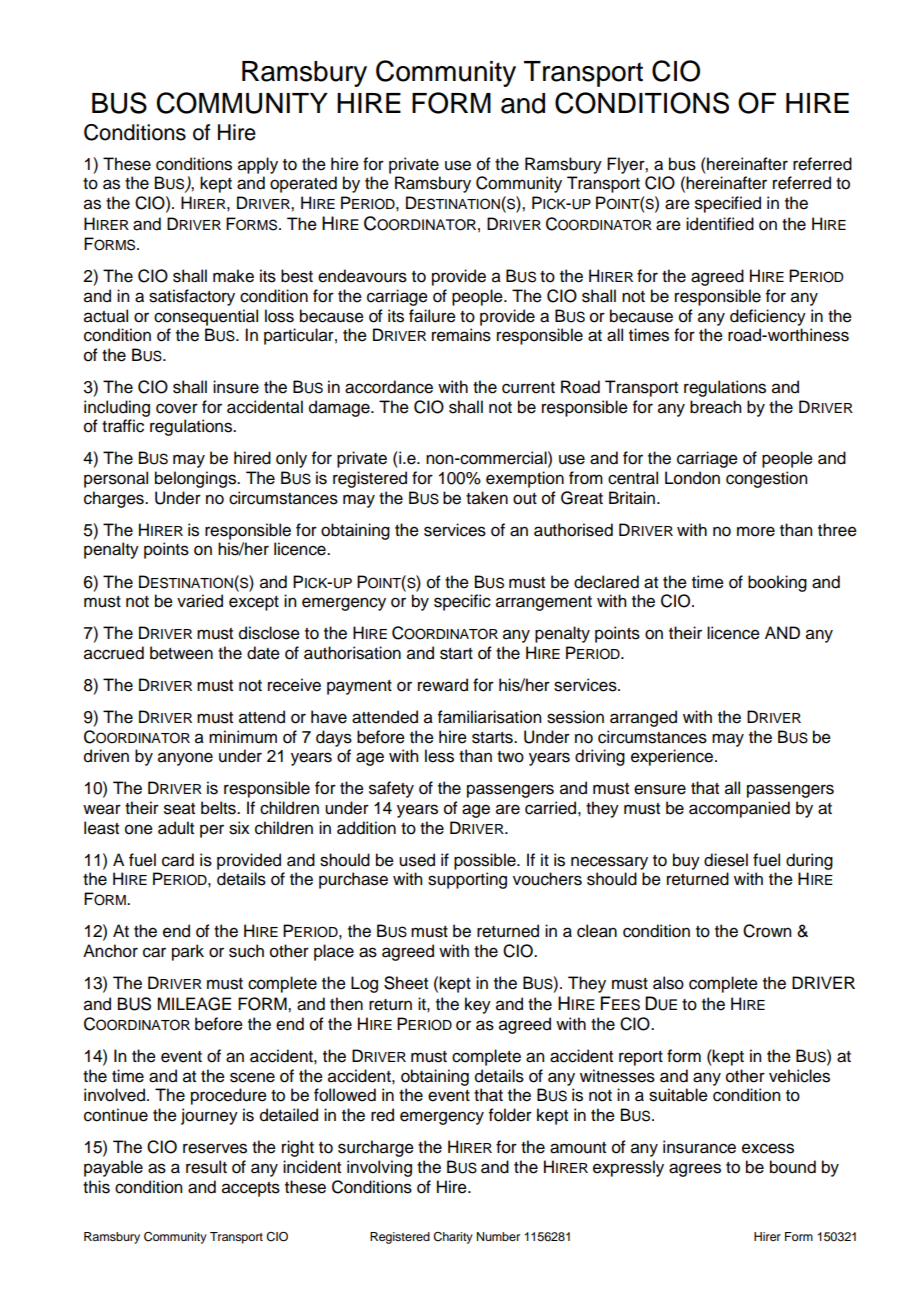 This screenshot has width=924, height=1308. I want to click on between, so click(181, 653).
